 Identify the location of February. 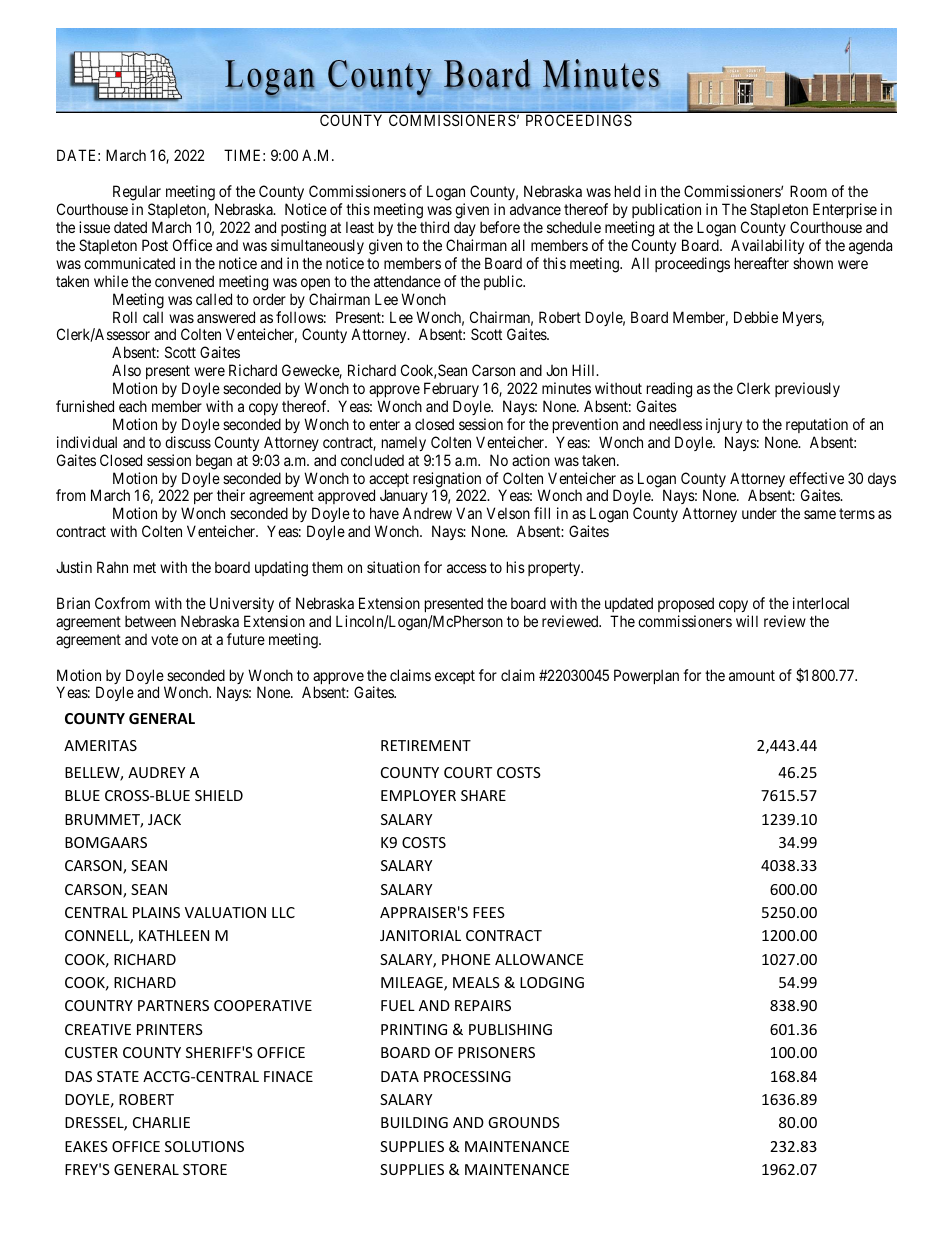
(451, 389).
